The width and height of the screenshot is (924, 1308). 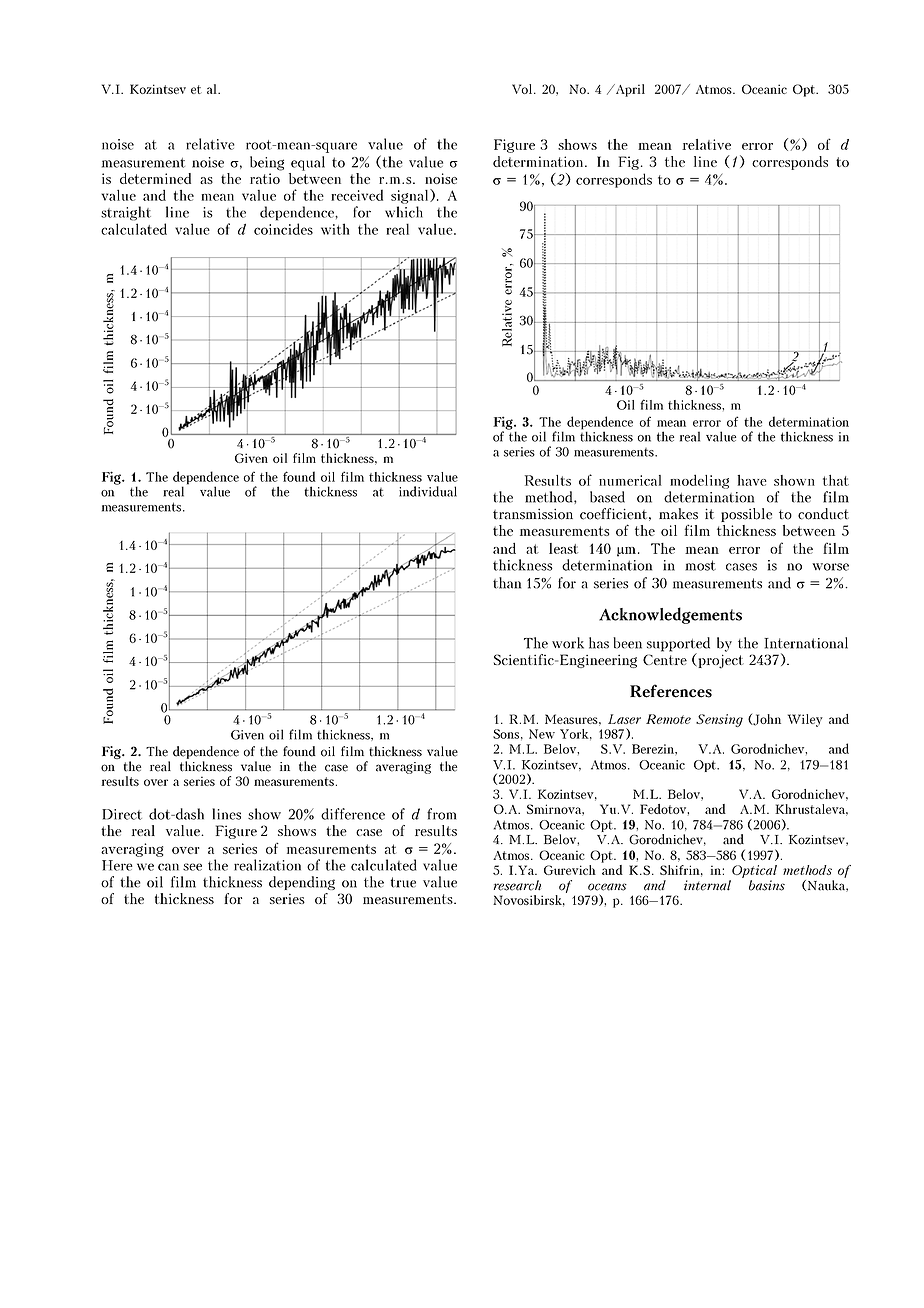 What do you see at coordinates (428, 491) in the screenshot?
I see `individual` at bounding box center [428, 491].
